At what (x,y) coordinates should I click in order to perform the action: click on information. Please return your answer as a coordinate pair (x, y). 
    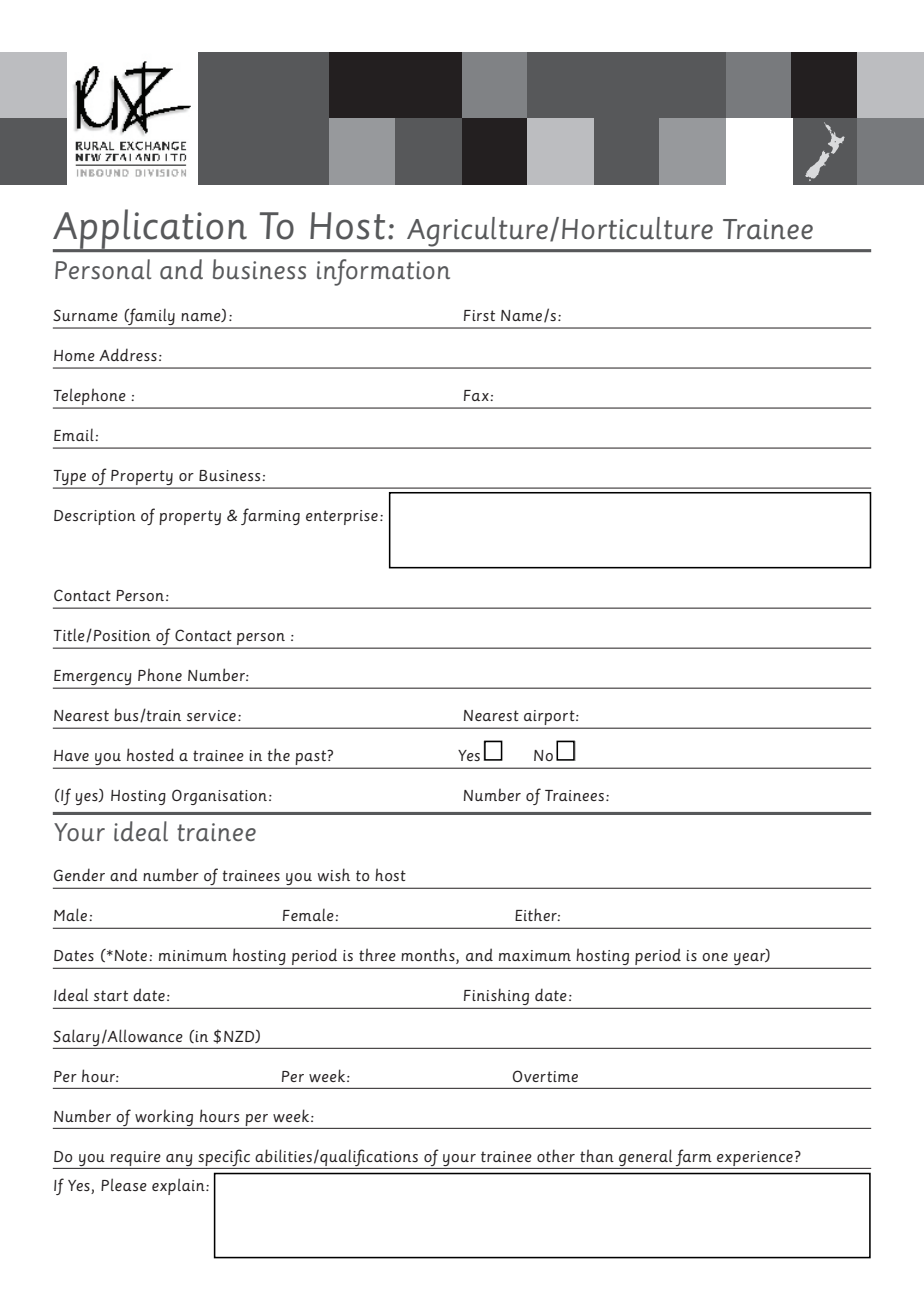
    Looking at the image, I should click on (383, 272).
